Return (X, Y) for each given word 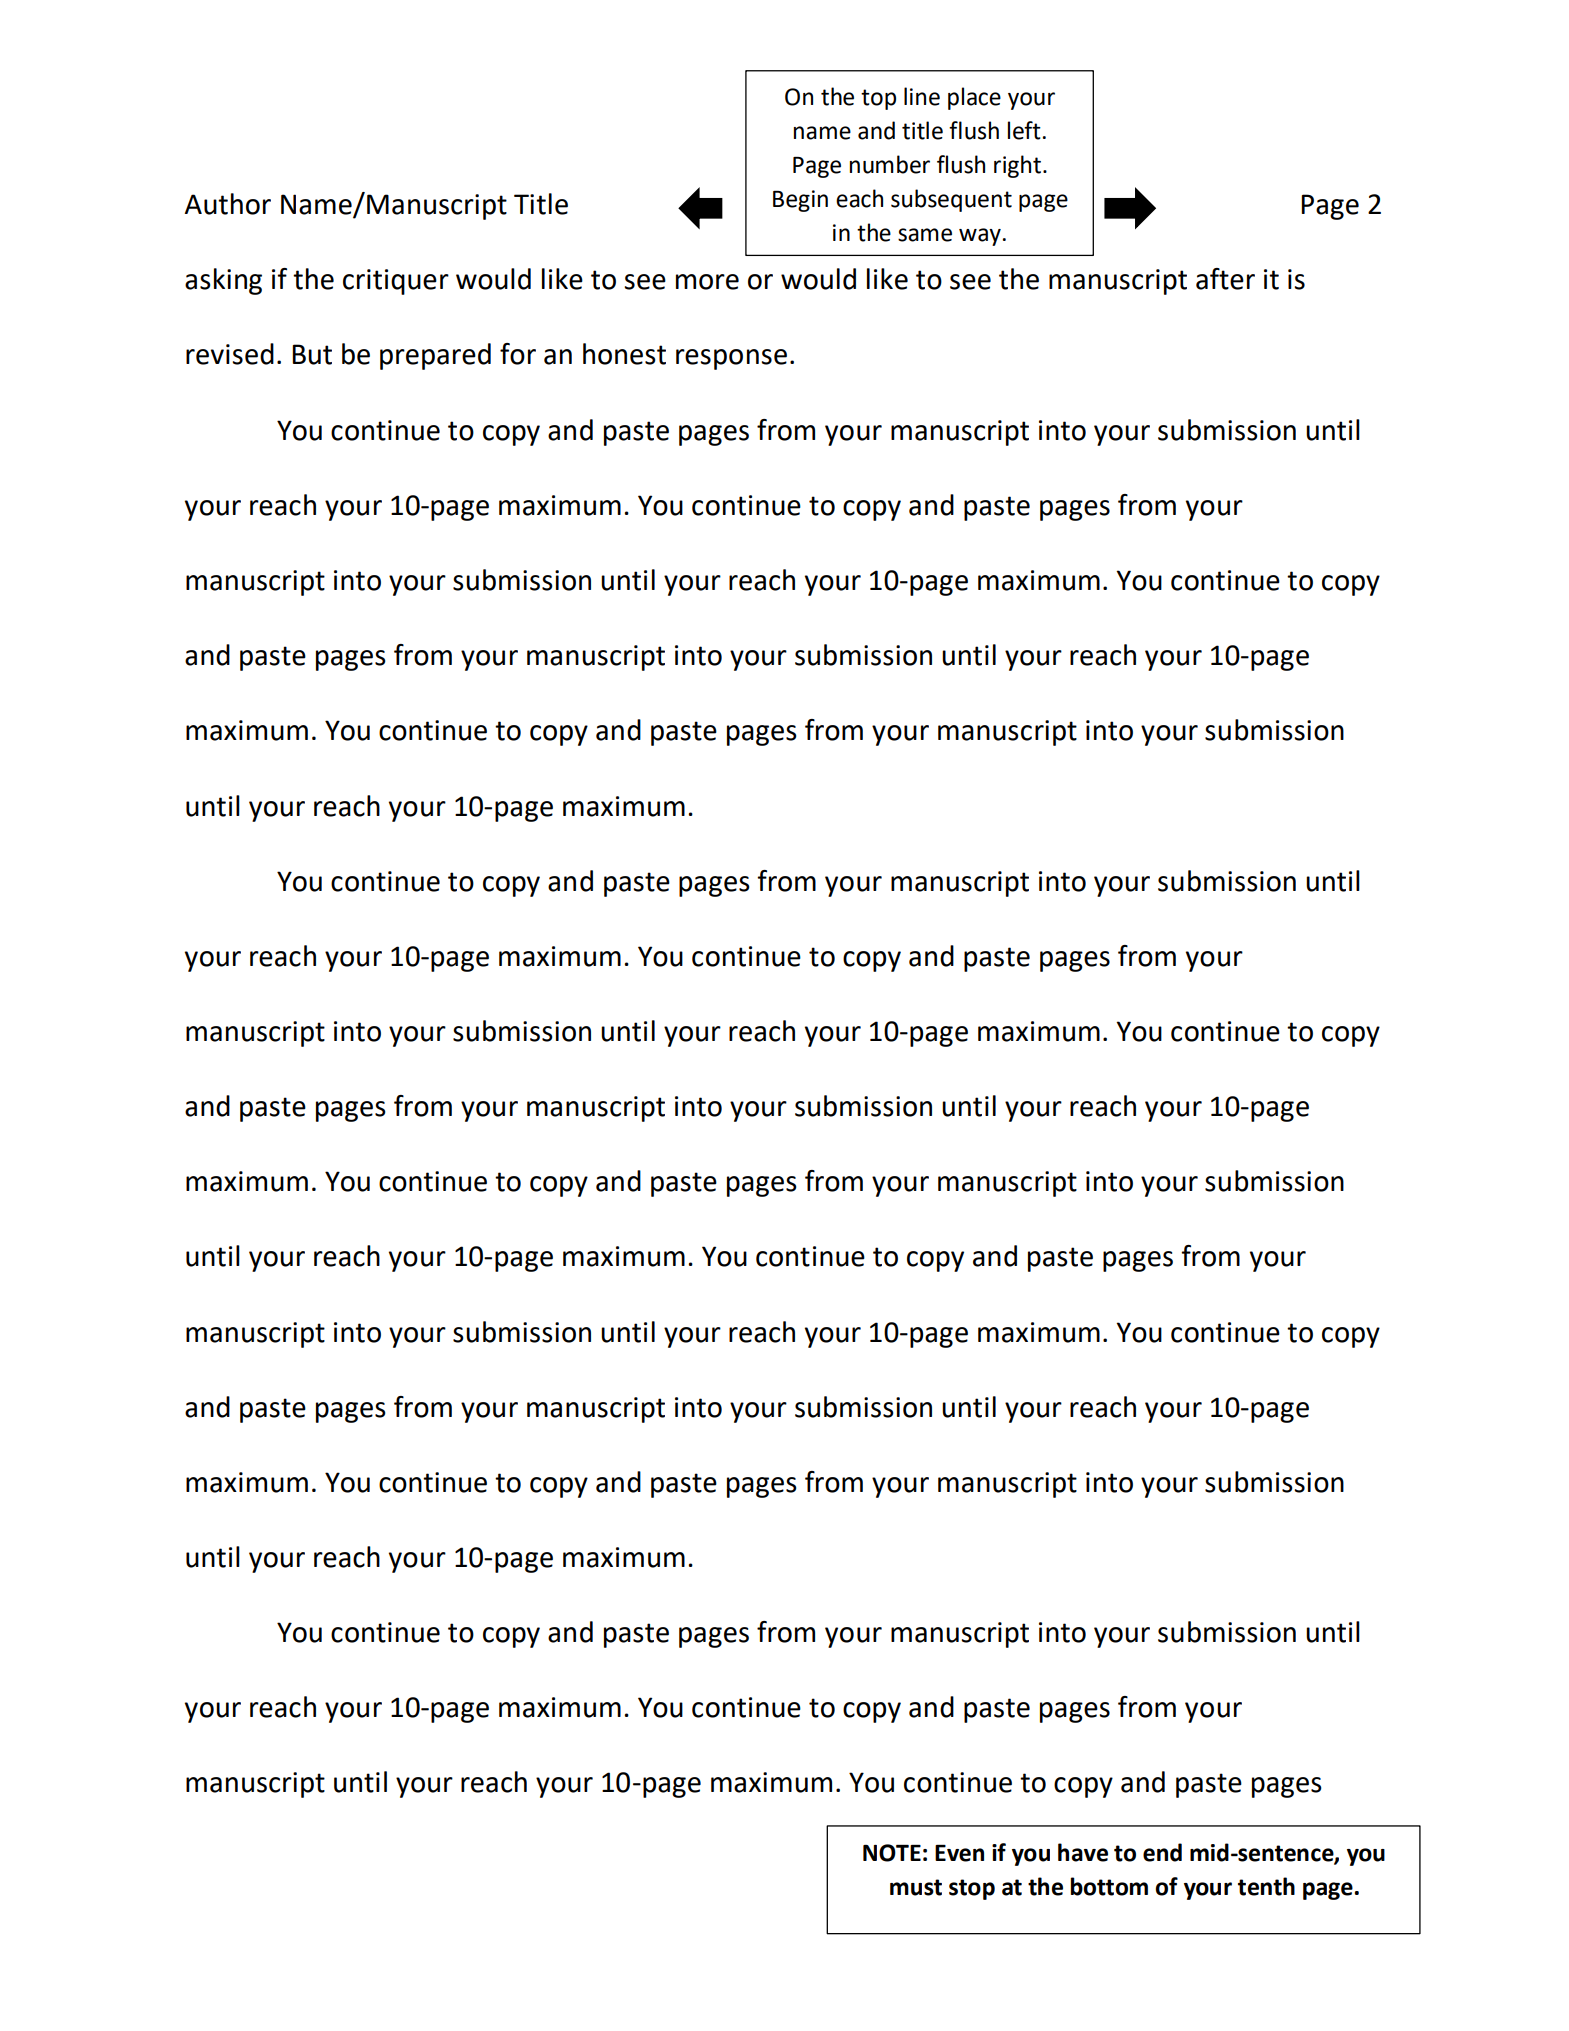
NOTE (892, 1853)
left (1024, 130)
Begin (800, 201)
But (312, 354)
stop (972, 1889)
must (916, 1887)
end (1162, 1852)
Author (228, 204)
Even (959, 1853)
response (731, 359)
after (1225, 279)
